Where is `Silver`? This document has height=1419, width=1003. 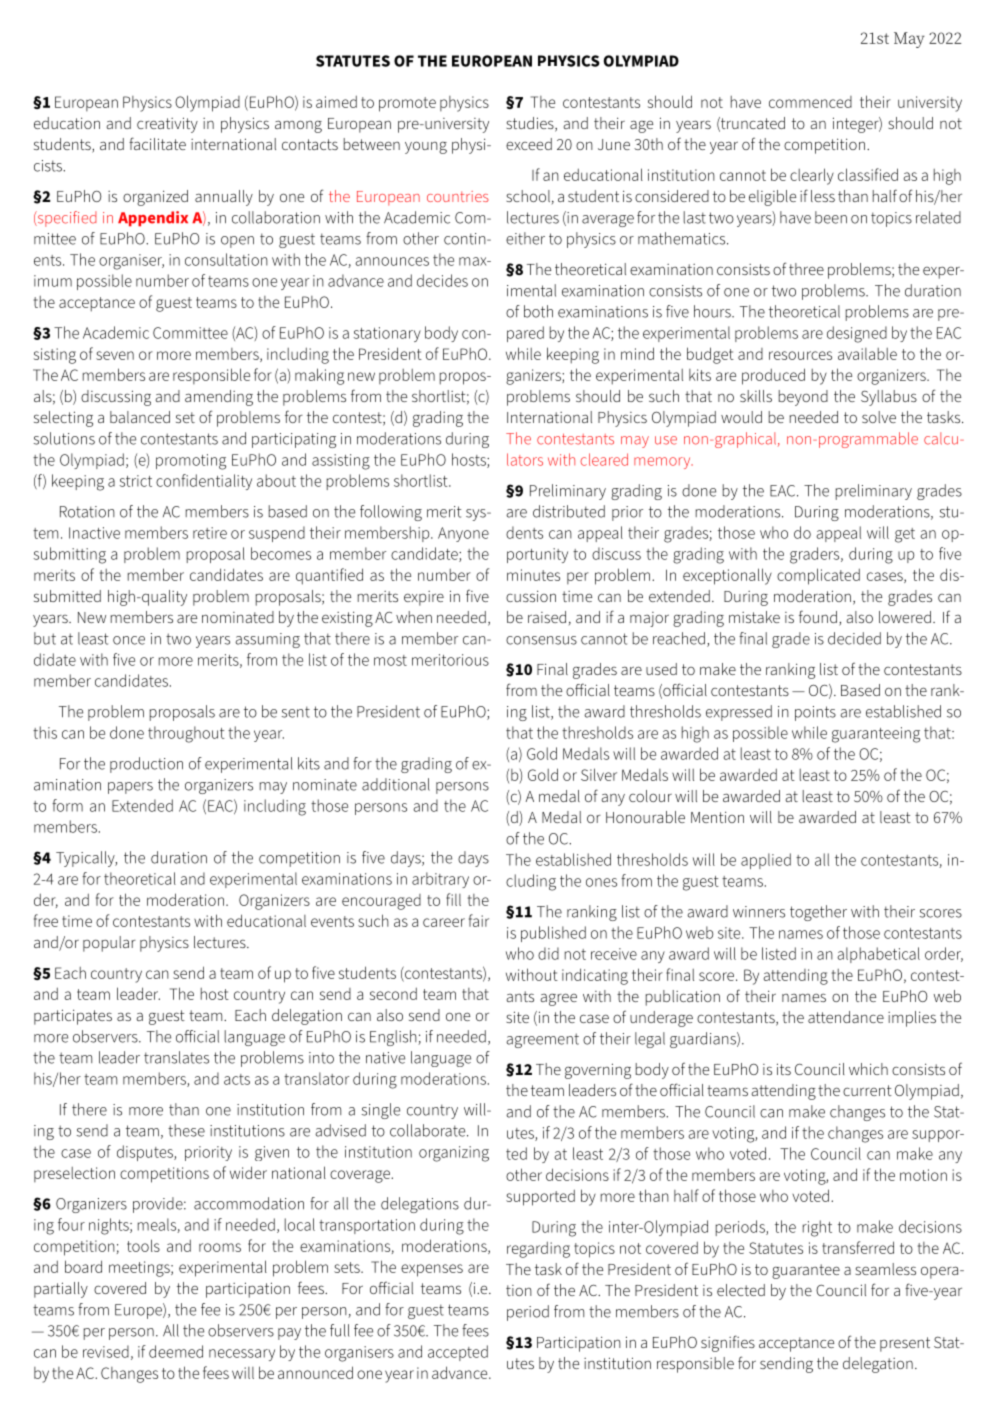 Silver is located at coordinates (599, 774).
